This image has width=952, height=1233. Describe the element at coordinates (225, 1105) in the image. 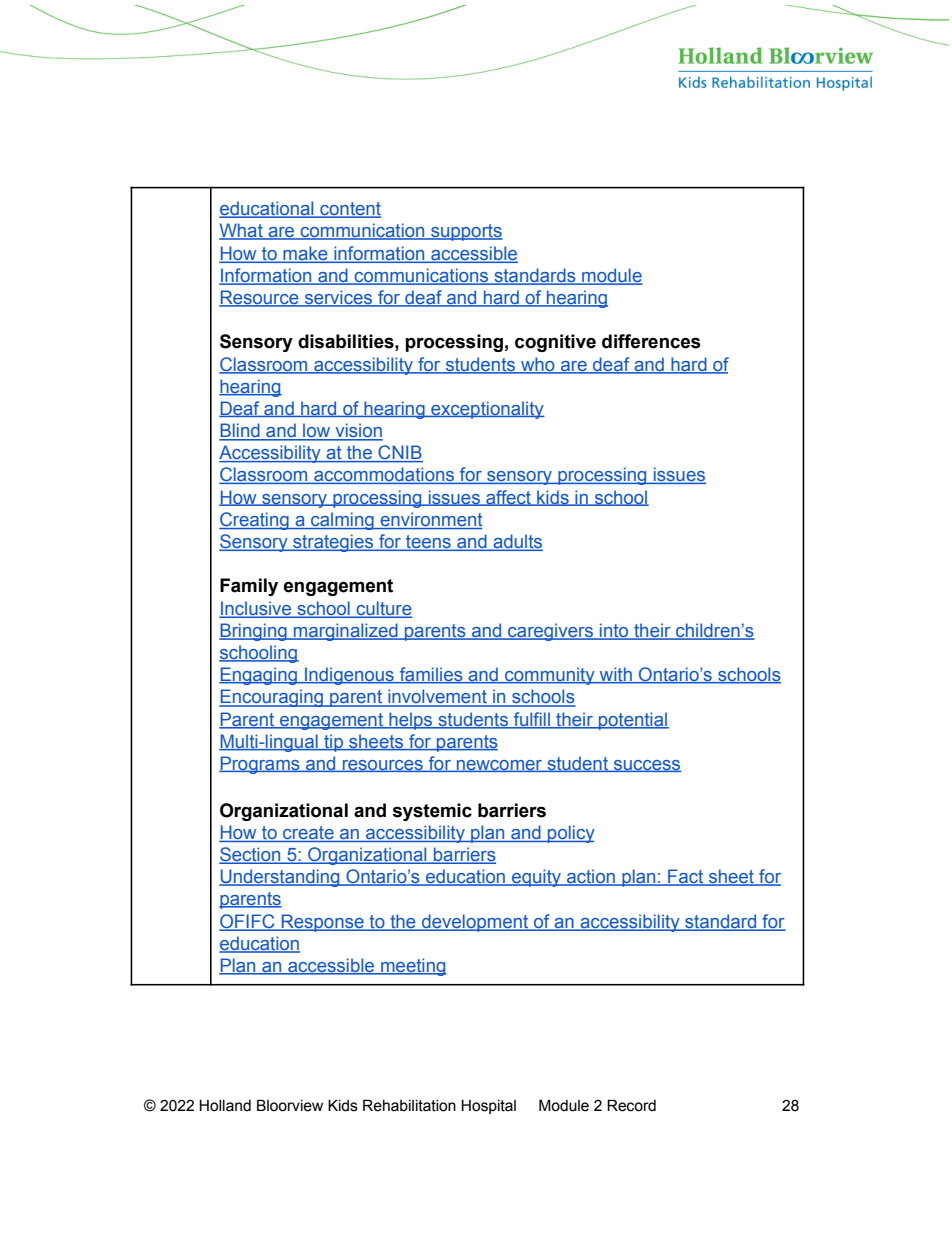

I see `Holland` at that location.
